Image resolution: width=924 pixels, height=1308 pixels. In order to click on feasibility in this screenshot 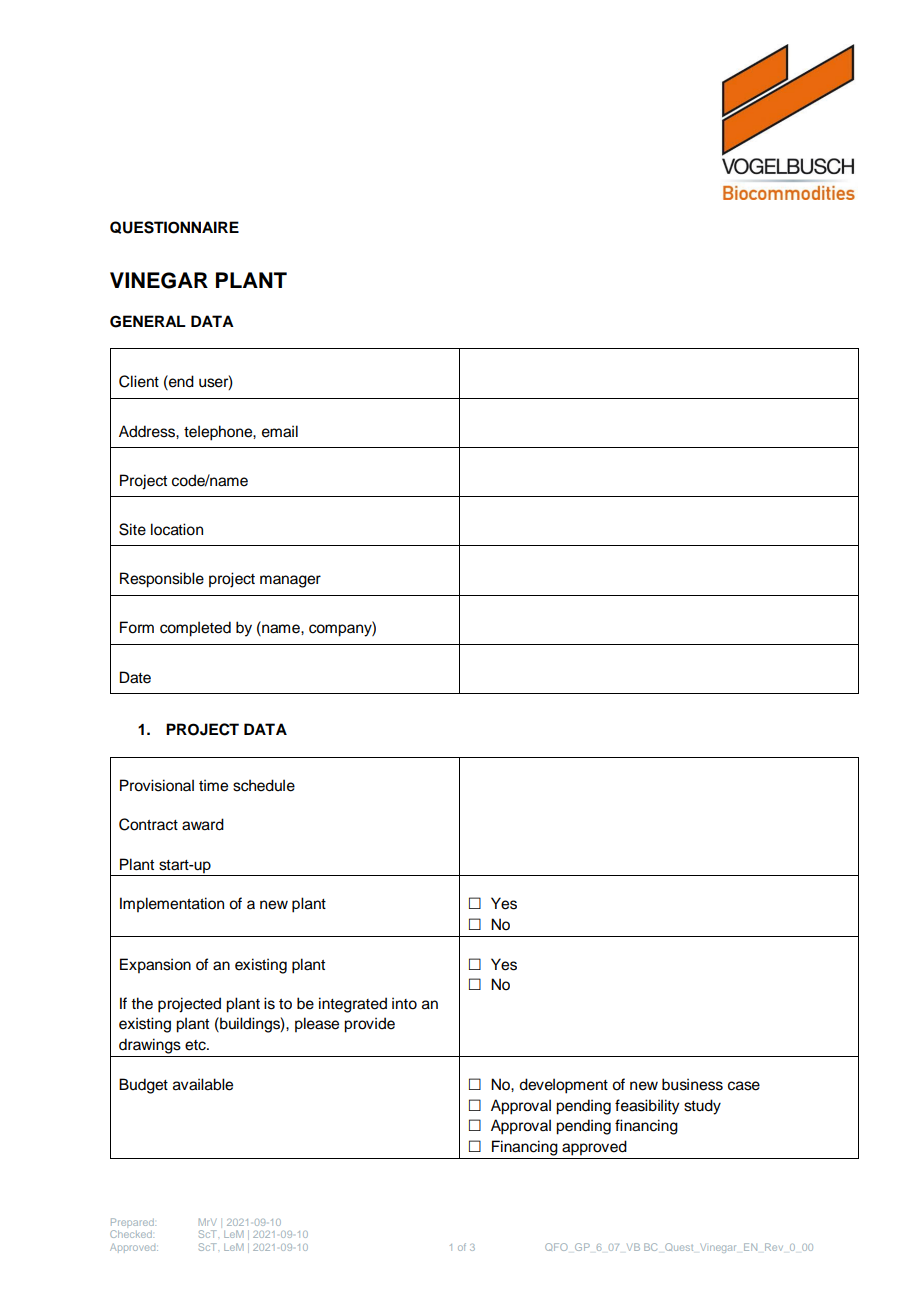, I will do `click(647, 1107)`.
